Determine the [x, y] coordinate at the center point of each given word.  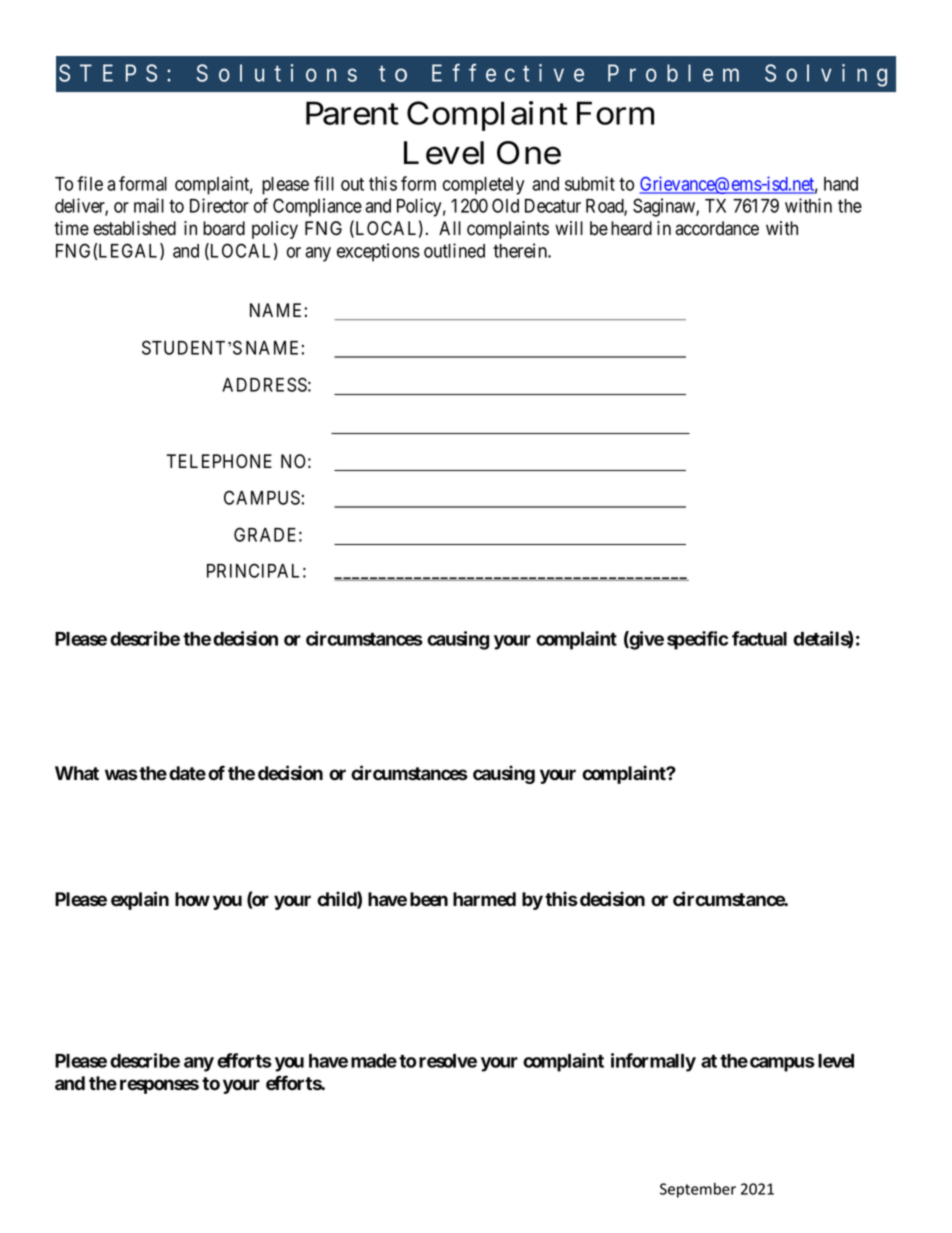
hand [841, 184]
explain [140, 900]
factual [759, 638]
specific [697, 640]
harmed [484, 899]
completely [483, 186]
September [698, 1190]
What [77, 773]
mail [149, 205]
